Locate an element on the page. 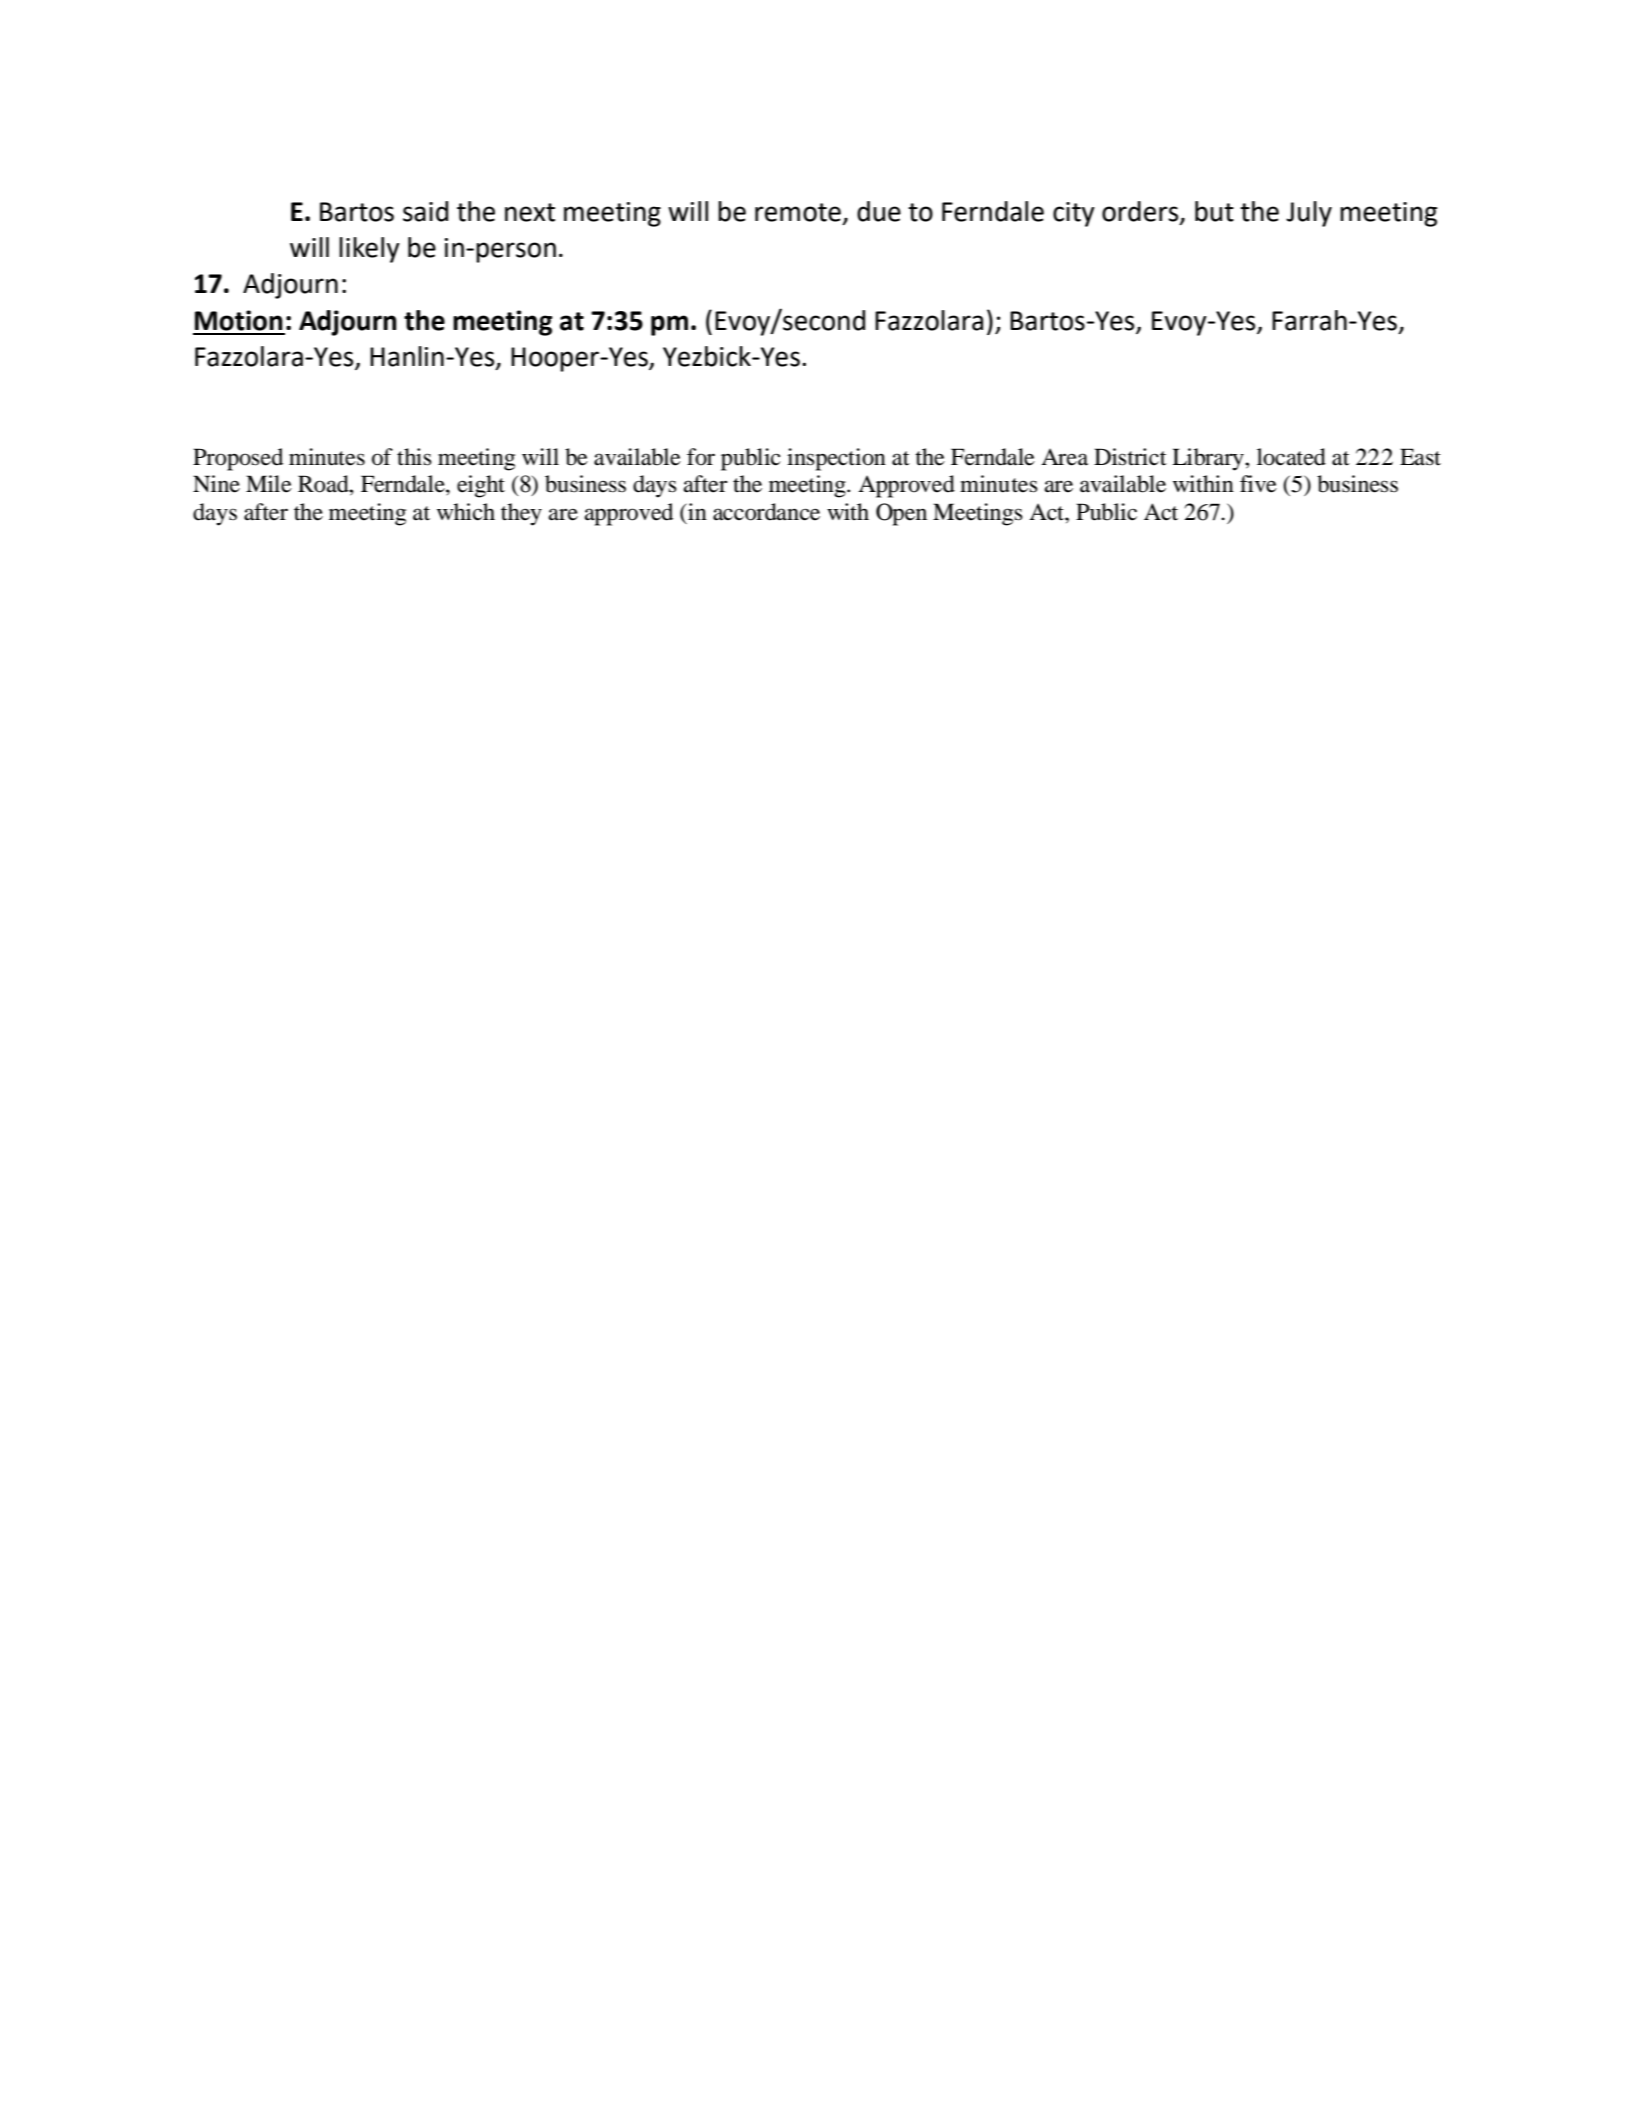 This document has width=1640, height=2123. July is located at coordinates (1309, 214).
